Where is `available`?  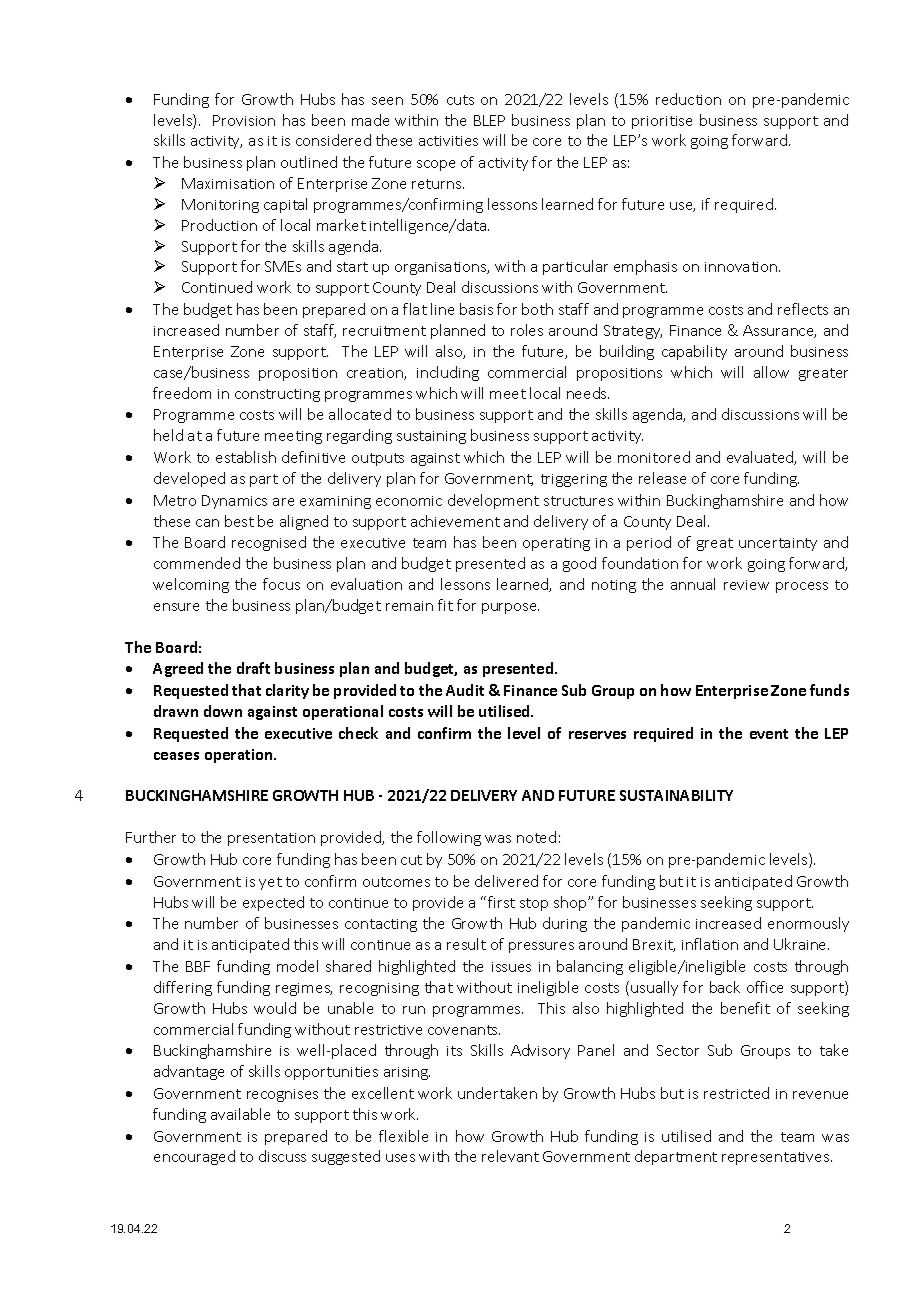 available is located at coordinates (240, 1114).
